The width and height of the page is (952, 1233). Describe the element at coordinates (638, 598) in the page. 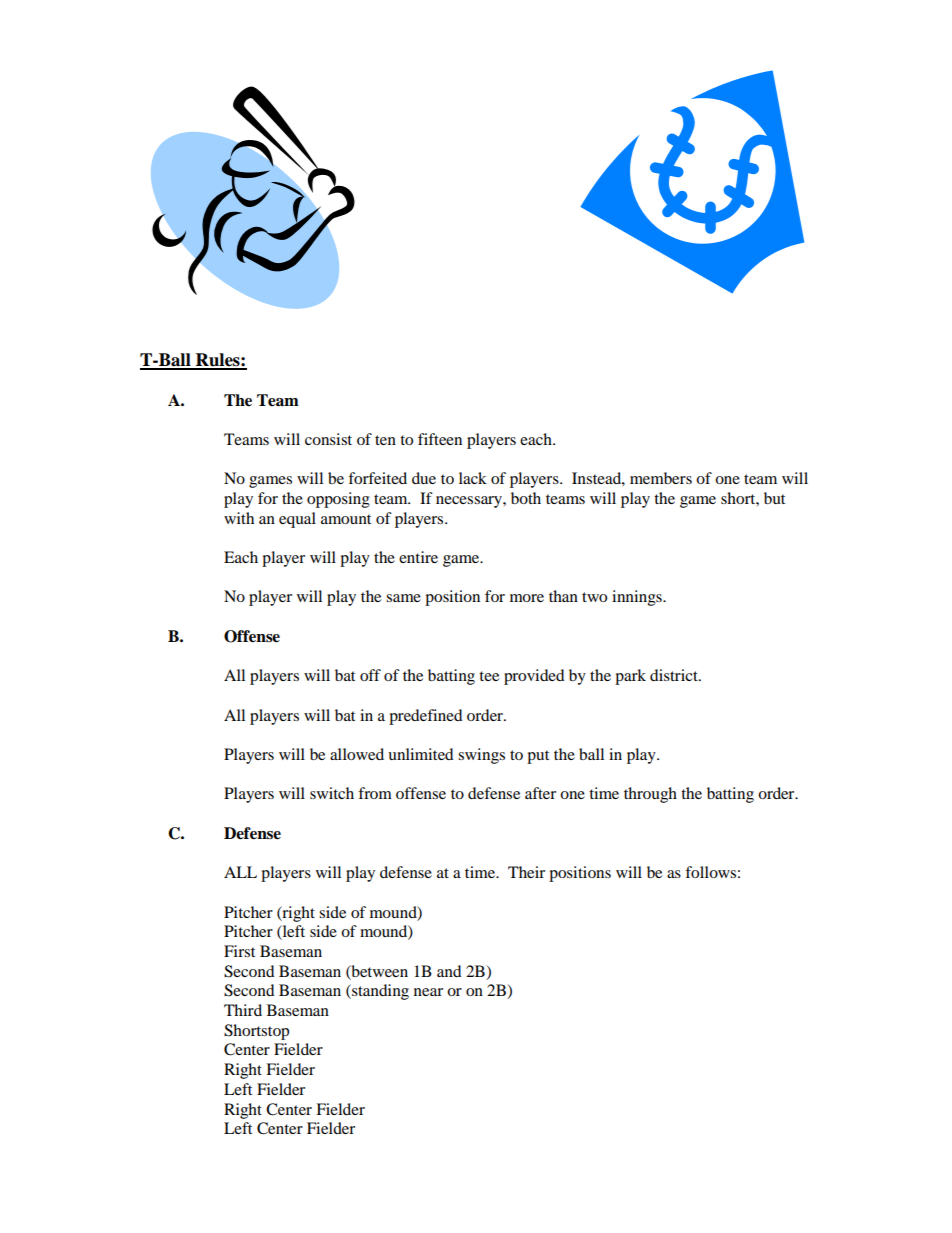

I see `innings` at that location.
